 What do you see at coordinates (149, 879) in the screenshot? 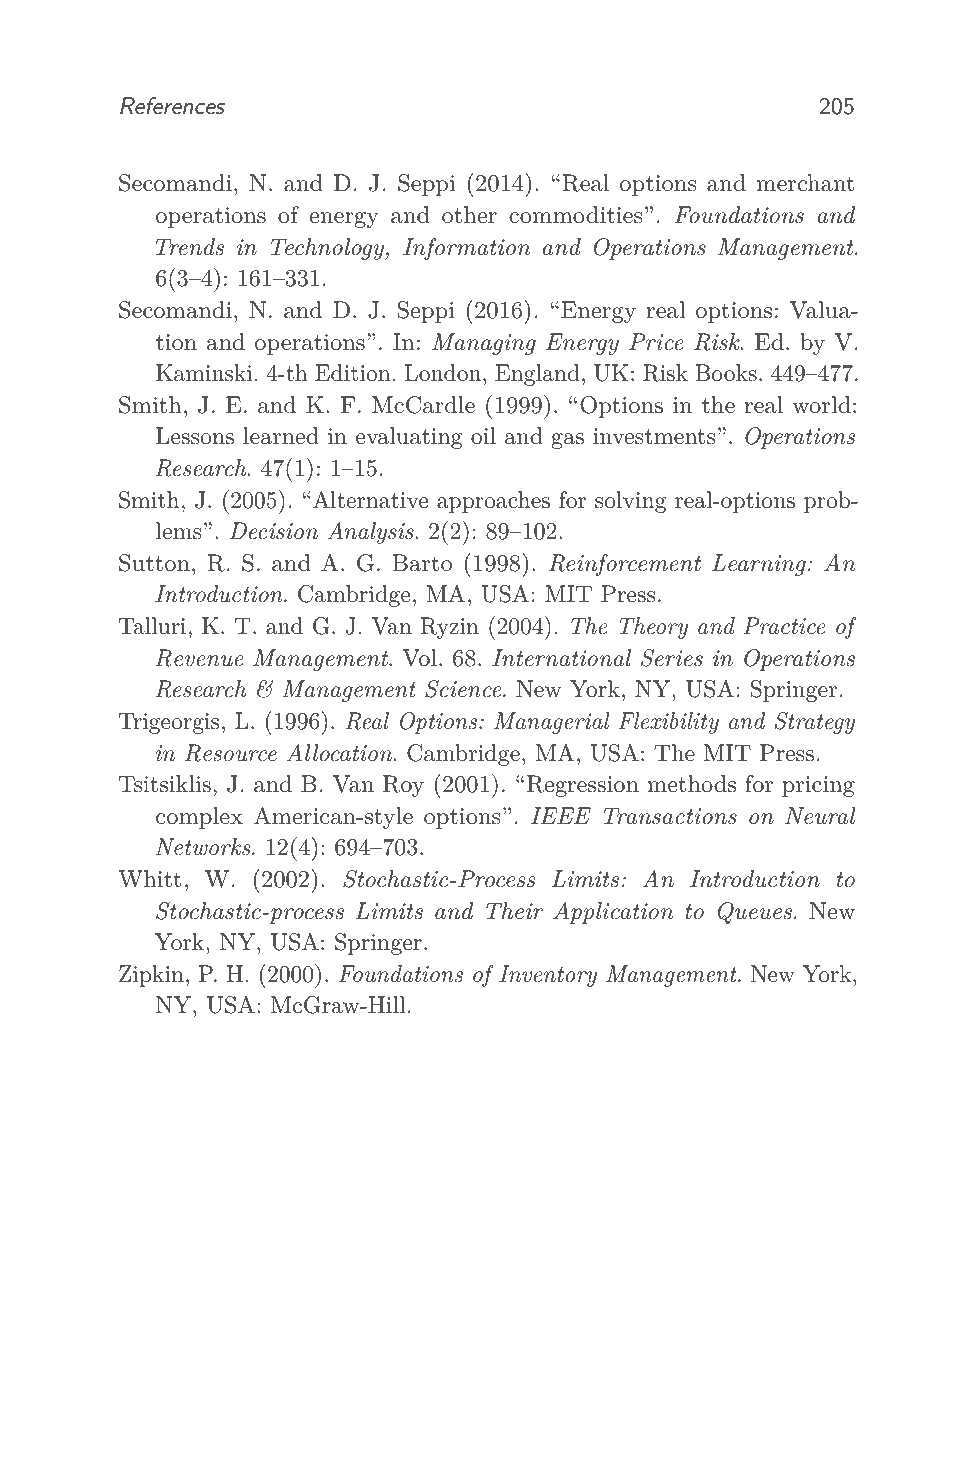
I see `Whitt` at bounding box center [149, 879].
